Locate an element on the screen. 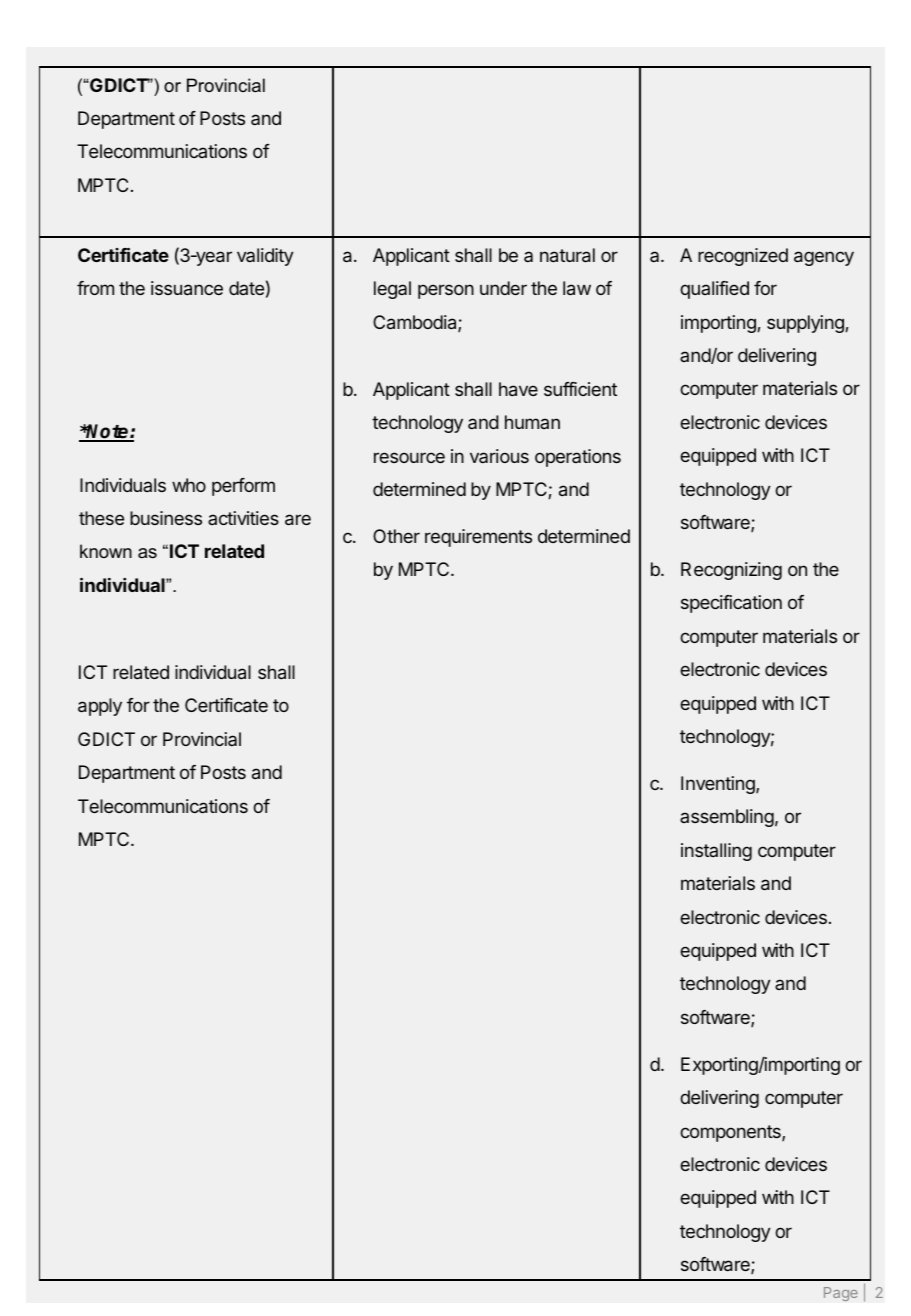  person is located at coordinates (446, 291).
